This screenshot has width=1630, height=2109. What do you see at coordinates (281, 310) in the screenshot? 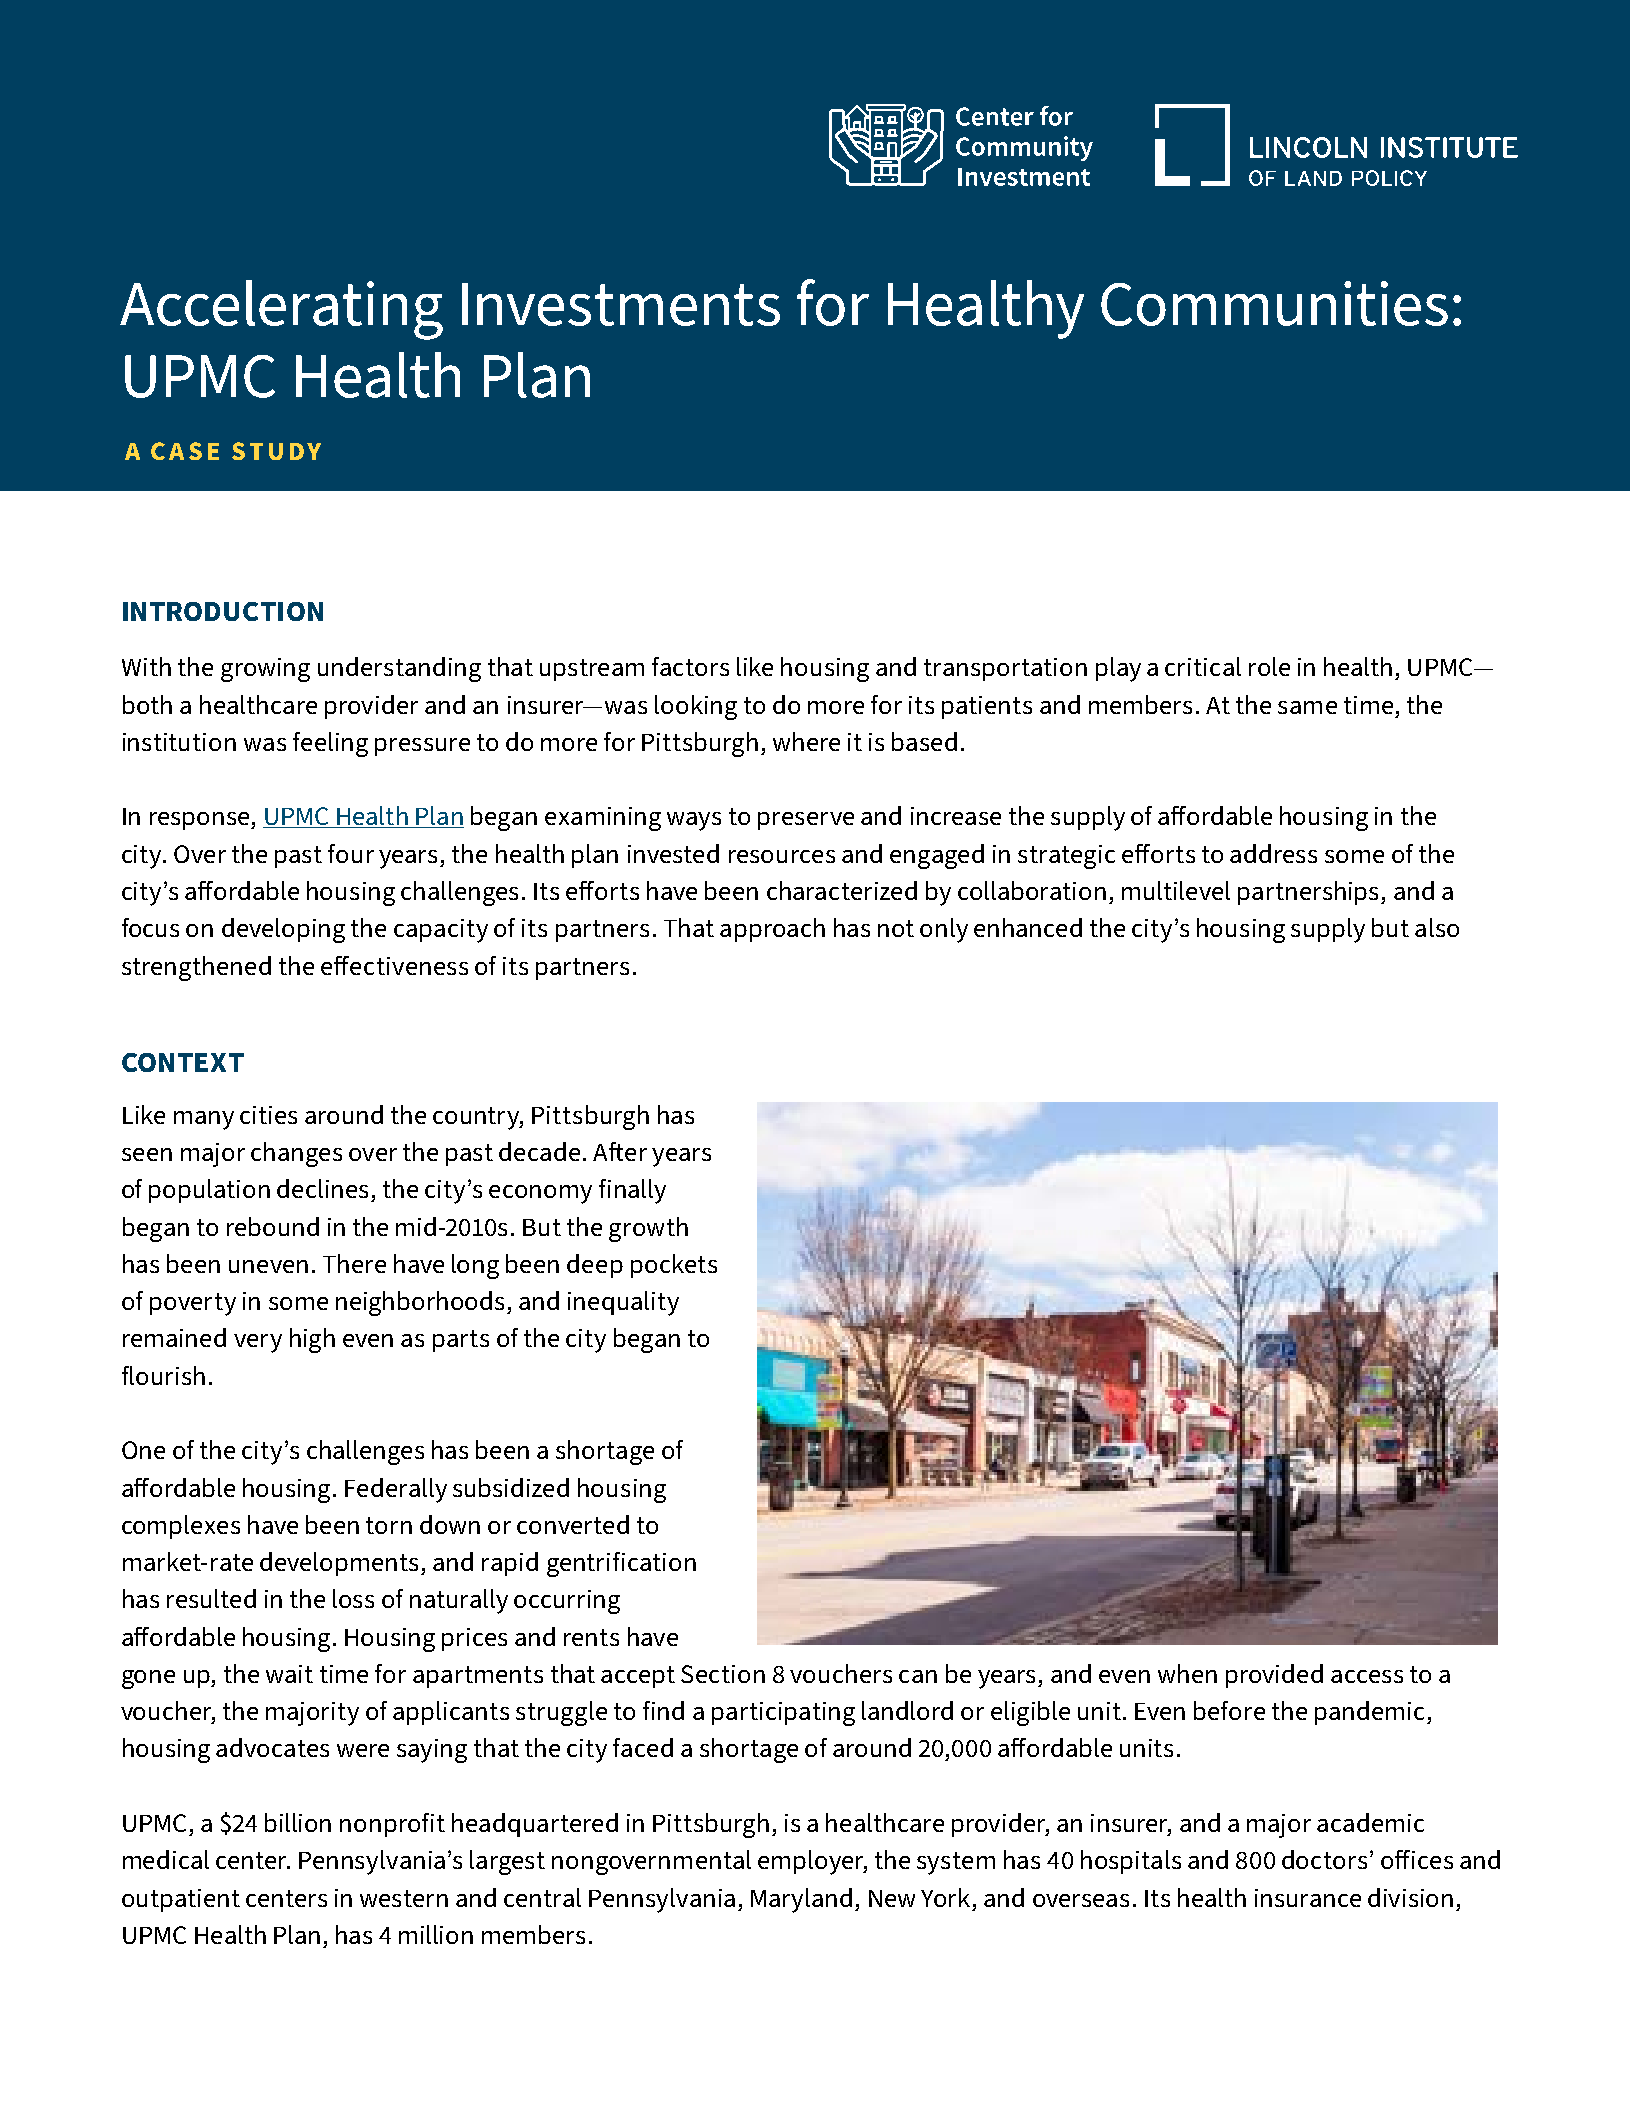
I see `Accelerating` at bounding box center [281, 310].
